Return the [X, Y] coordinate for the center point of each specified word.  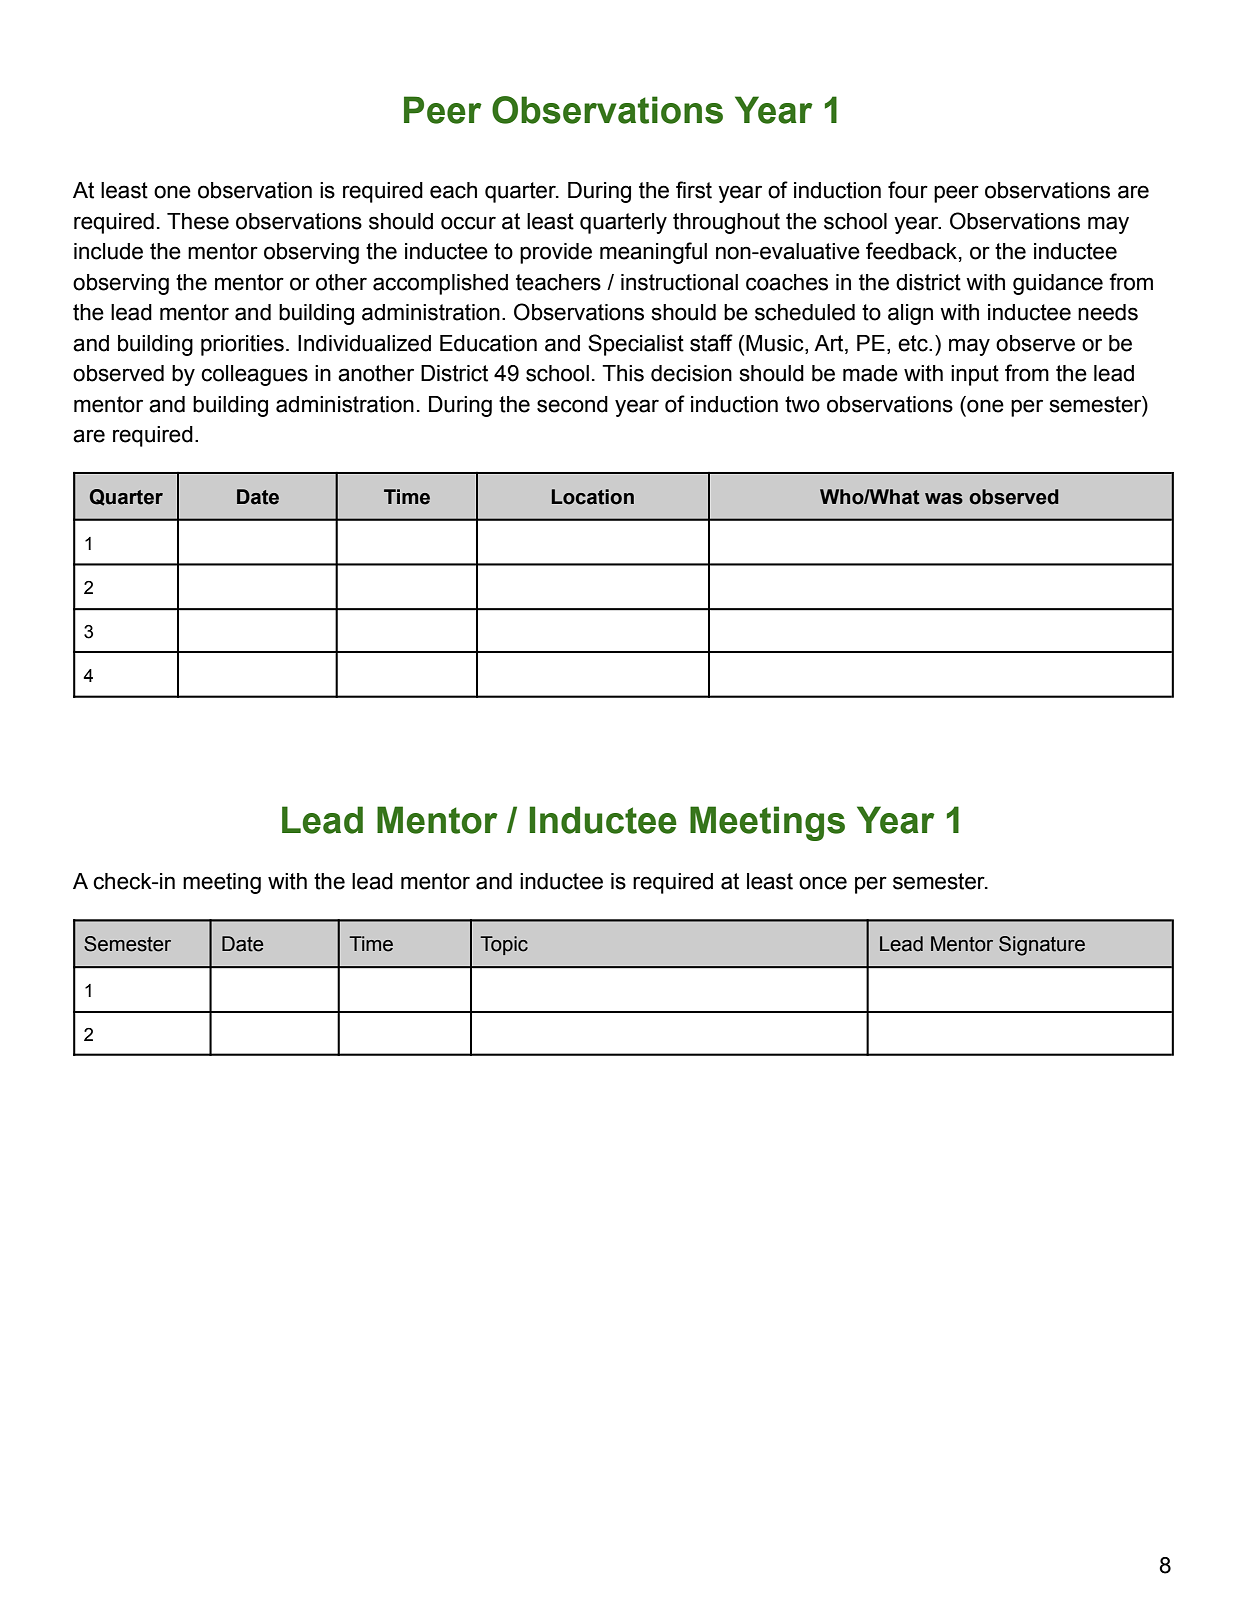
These [198, 221]
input [975, 375]
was [944, 499]
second [572, 404]
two [802, 404]
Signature [1042, 946]
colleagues [254, 375]
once [823, 883]
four [908, 190]
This [623, 373]
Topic [504, 945]
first [694, 190]
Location [593, 497]
